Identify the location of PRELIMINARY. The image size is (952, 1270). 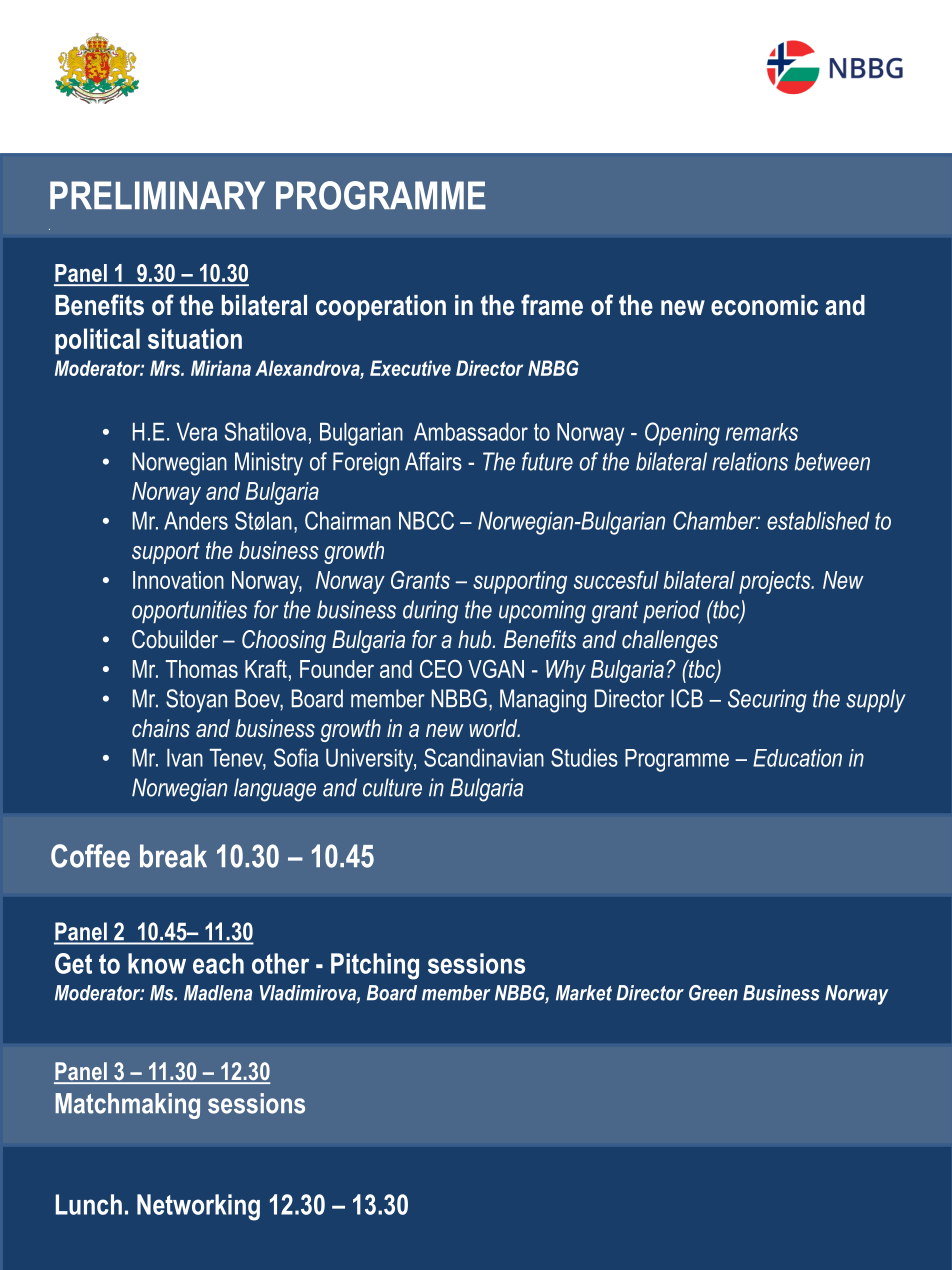
(157, 195).
